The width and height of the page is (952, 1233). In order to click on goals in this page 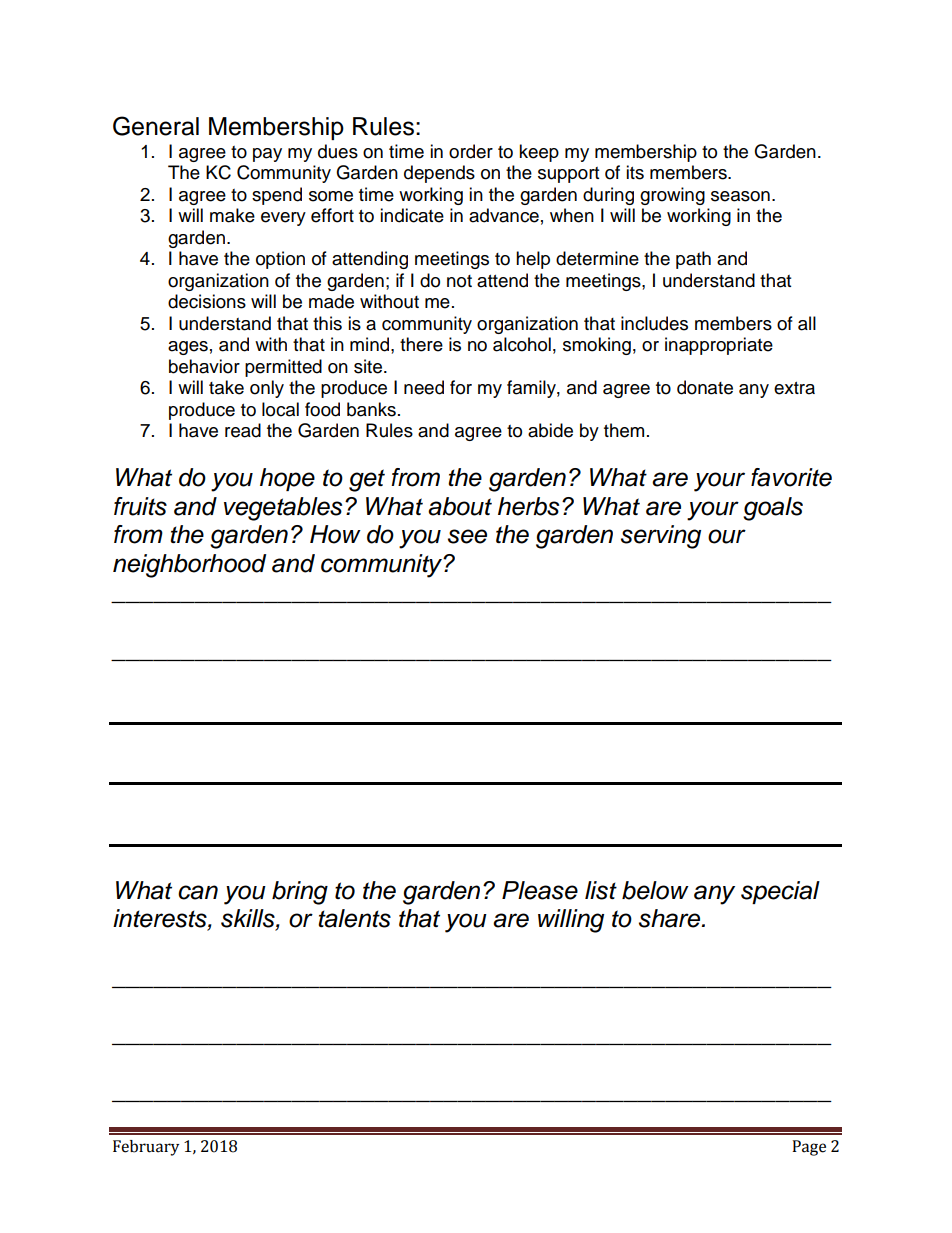, I will do `click(773, 509)`.
